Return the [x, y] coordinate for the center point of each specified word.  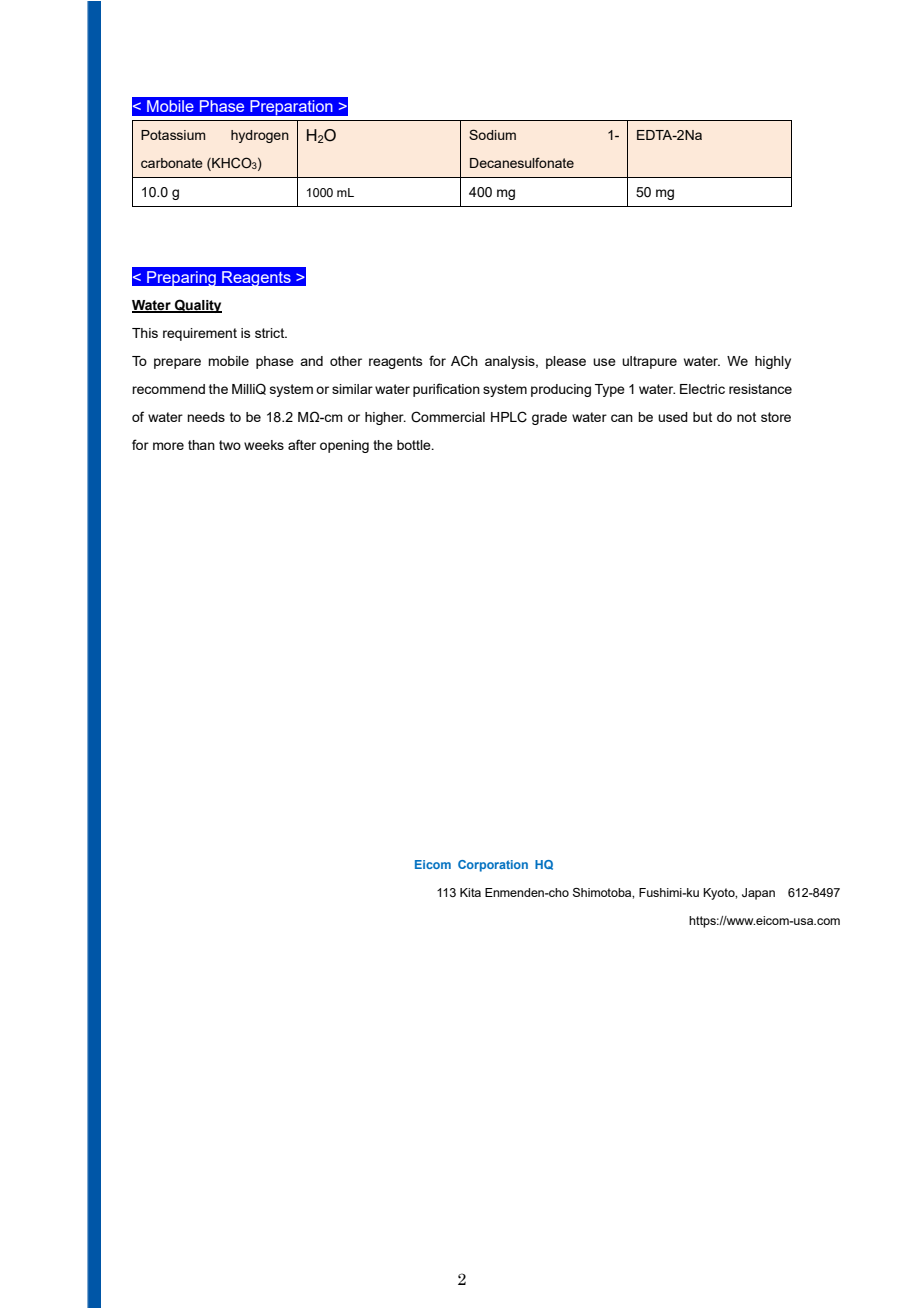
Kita [470, 892]
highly [773, 362]
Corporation [493, 866]
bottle [415, 445]
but [702, 417]
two [230, 445]
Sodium [492, 134]
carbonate [172, 163]
